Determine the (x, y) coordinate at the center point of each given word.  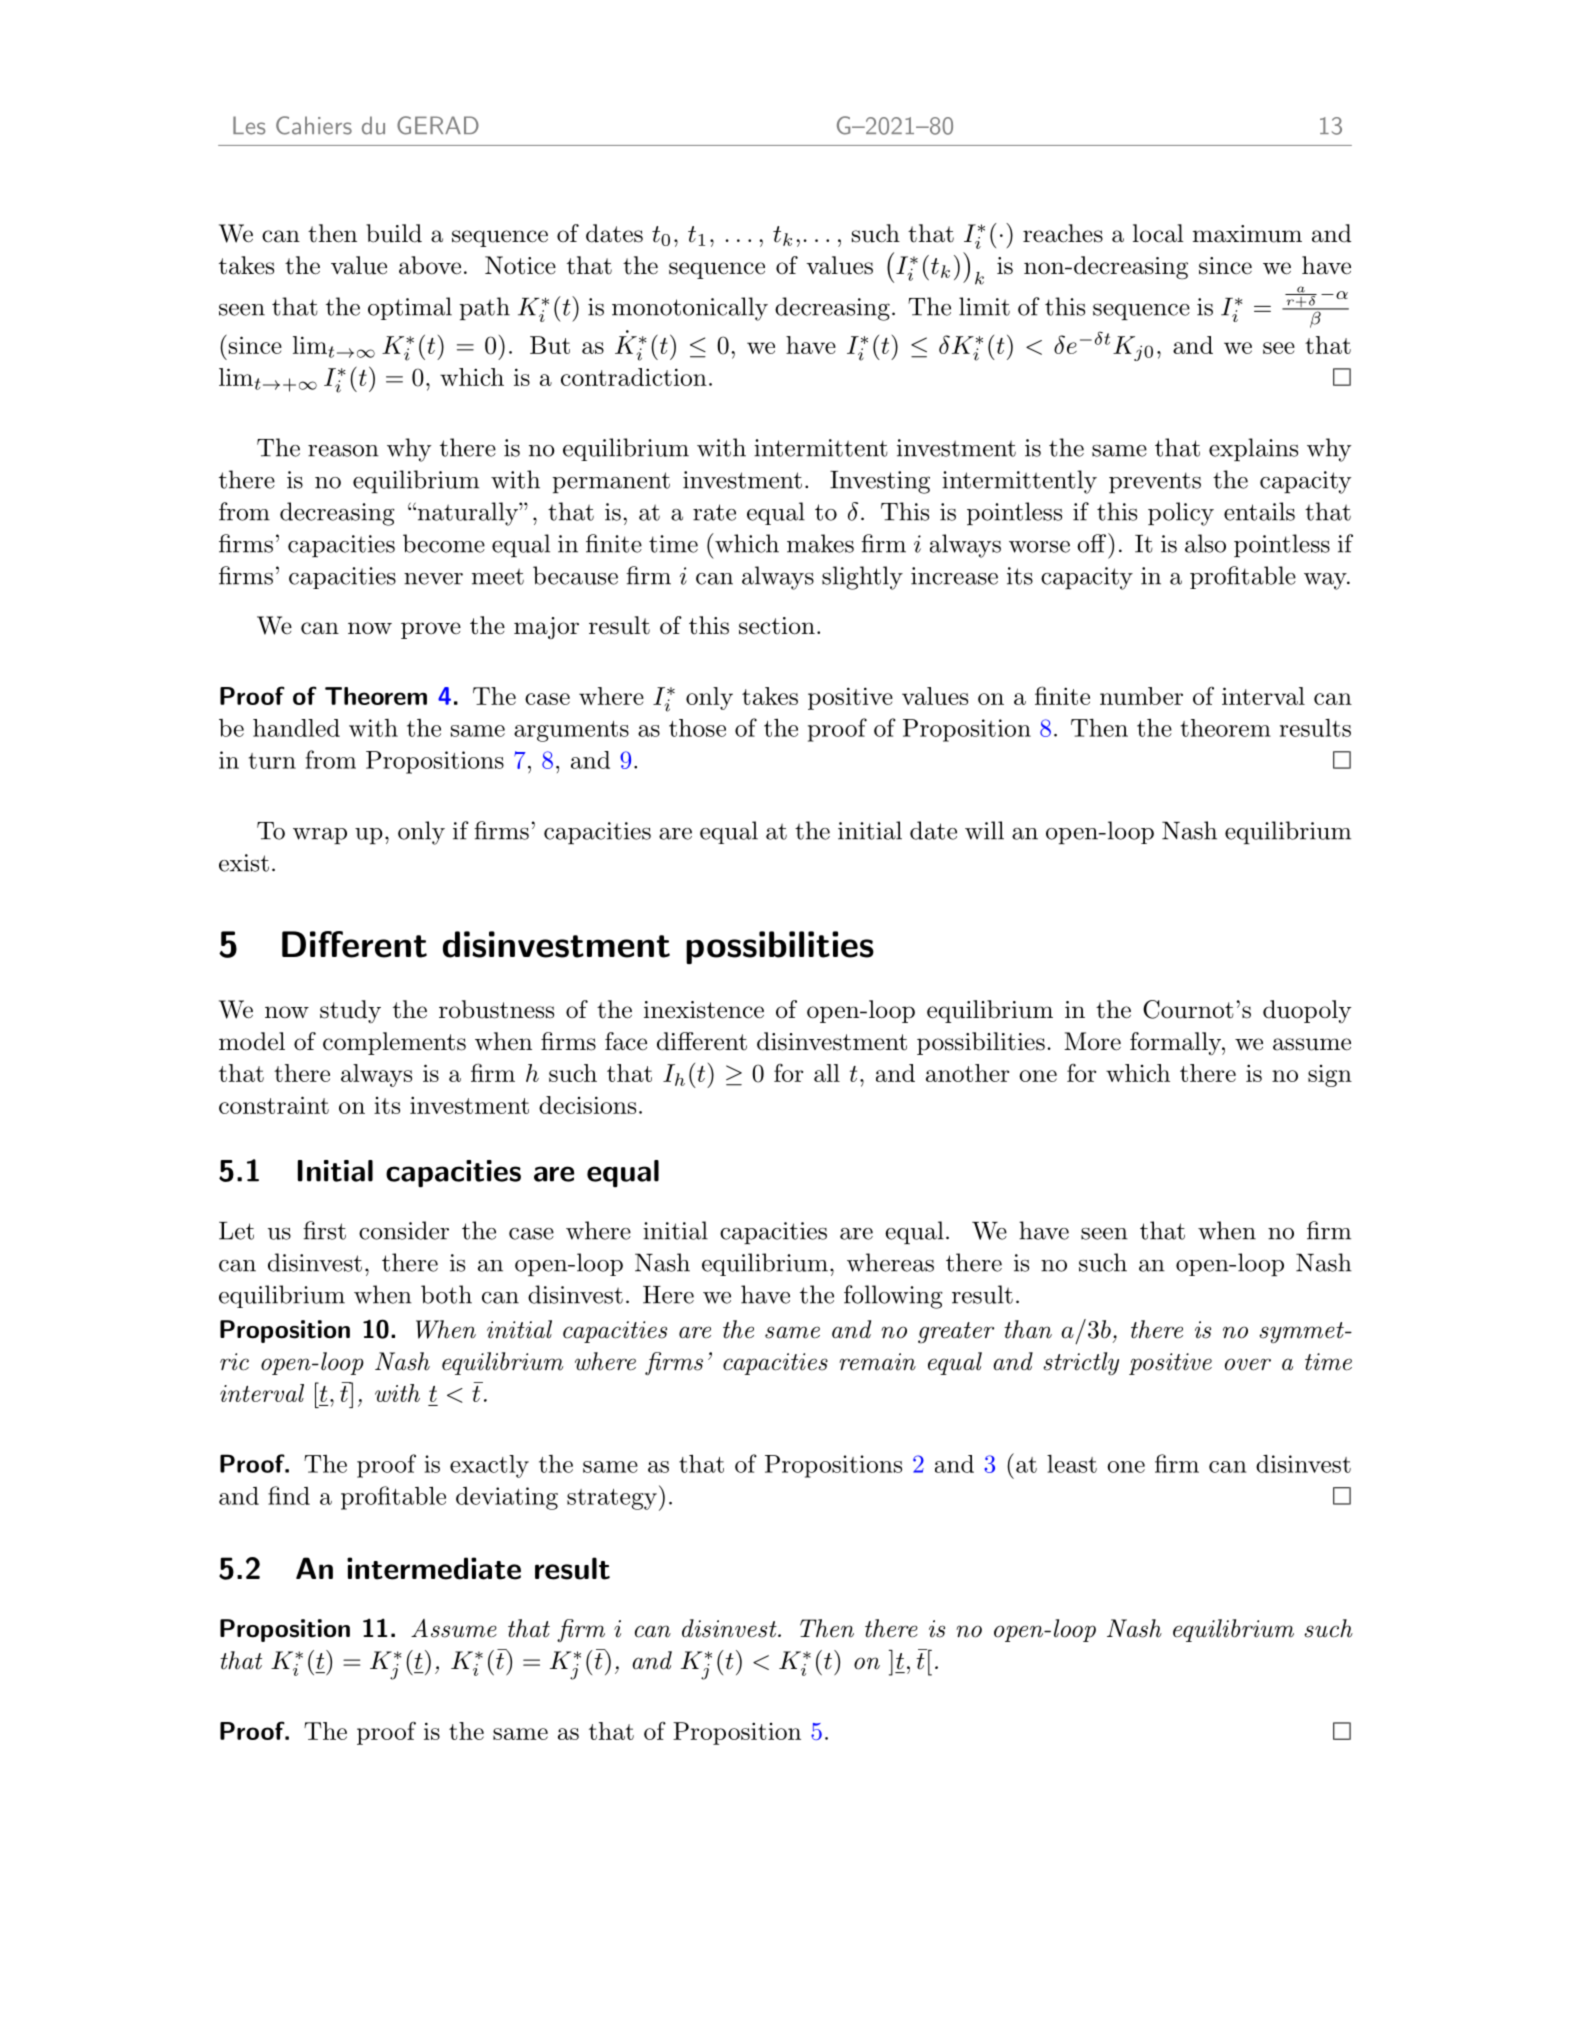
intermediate (434, 1568)
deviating (507, 1498)
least (1072, 1464)
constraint (274, 1105)
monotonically (690, 309)
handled (296, 728)
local (1158, 233)
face (626, 1041)
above (430, 265)
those (697, 728)
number (1141, 696)
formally (1176, 1043)
